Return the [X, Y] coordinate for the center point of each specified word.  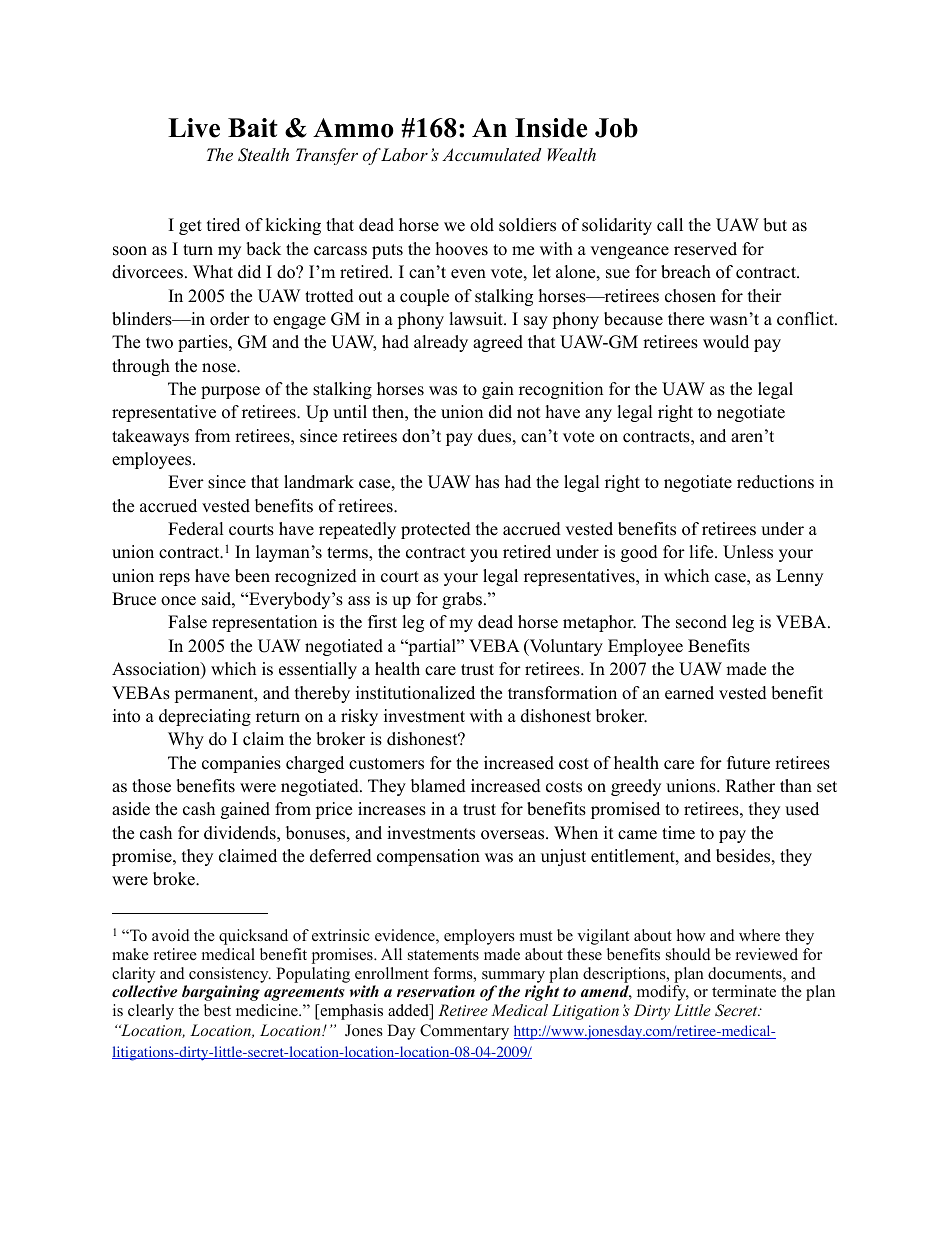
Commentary [464, 1032]
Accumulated [491, 154]
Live [194, 128]
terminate [744, 991]
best [217, 1010]
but [775, 225]
